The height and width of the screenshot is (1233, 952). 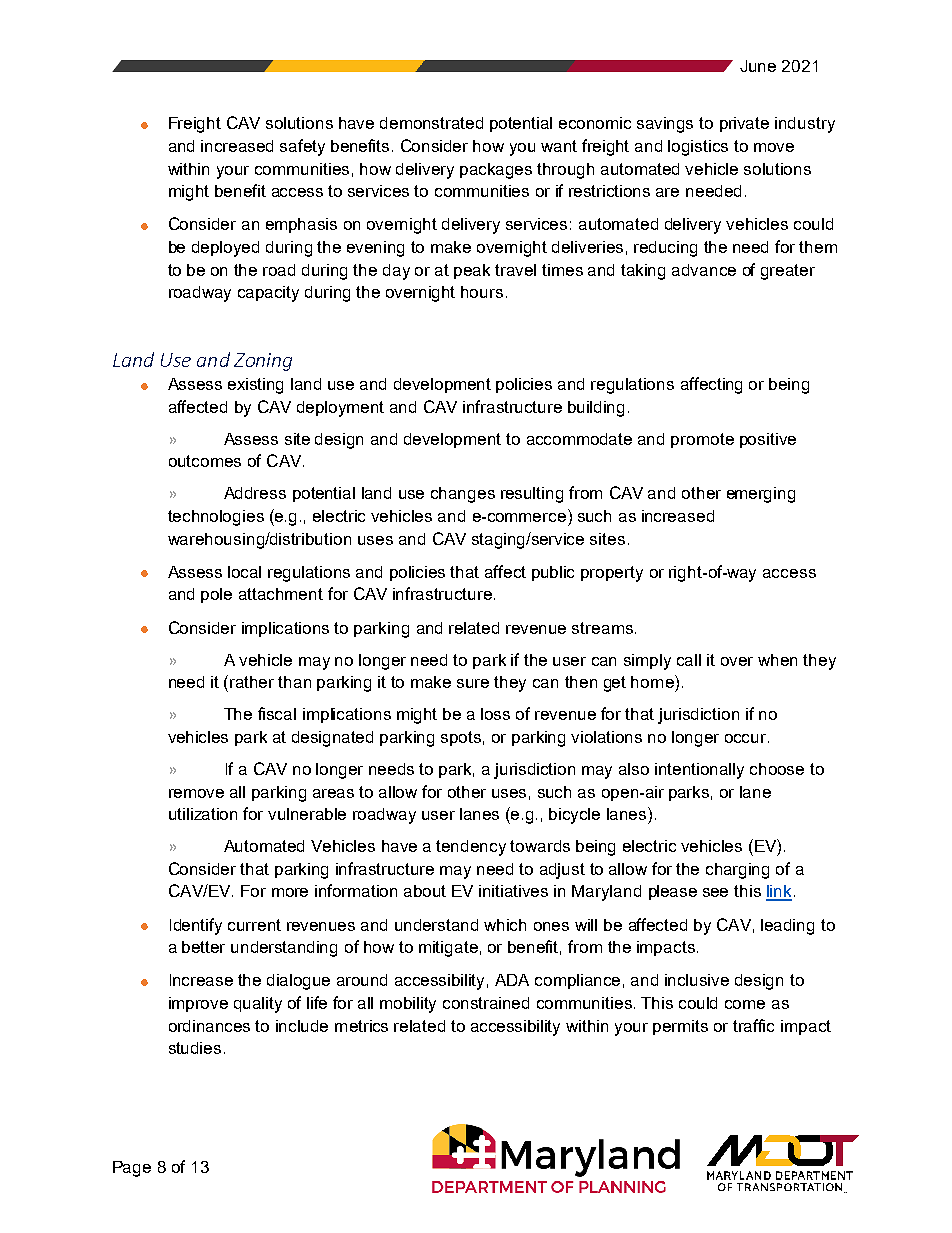 I want to click on private, so click(x=744, y=124).
